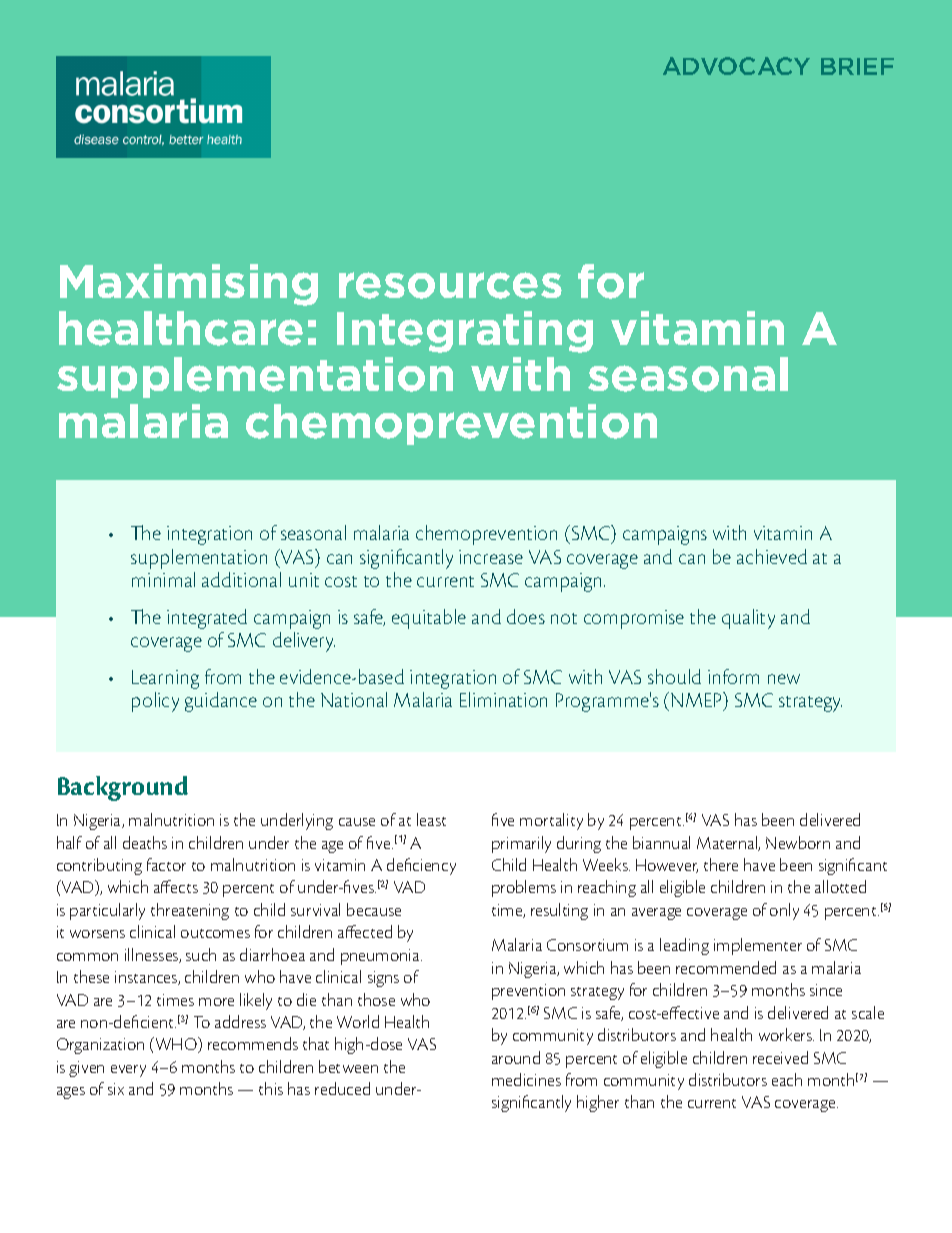 The height and width of the screenshot is (1233, 952). Describe the element at coordinates (772, 556) in the screenshot. I see `achieved` at that location.
